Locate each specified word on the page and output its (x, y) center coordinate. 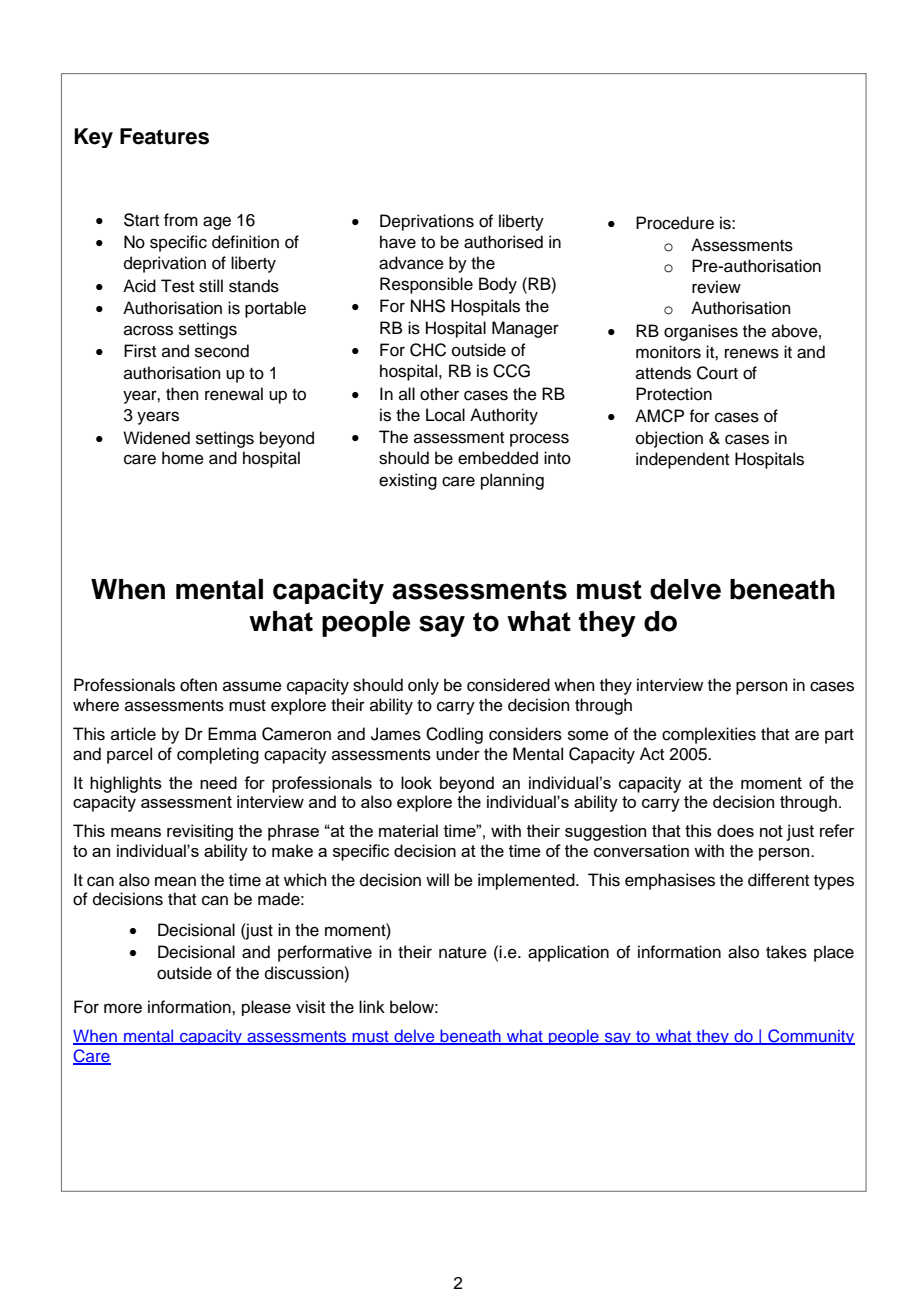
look (416, 782)
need (218, 782)
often (198, 685)
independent (682, 460)
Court (717, 373)
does (735, 830)
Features (164, 136)
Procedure (675, 223)
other (439, 394)
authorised (503, 242)
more (123, 1008)
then (182, 394)
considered (508, 685)
